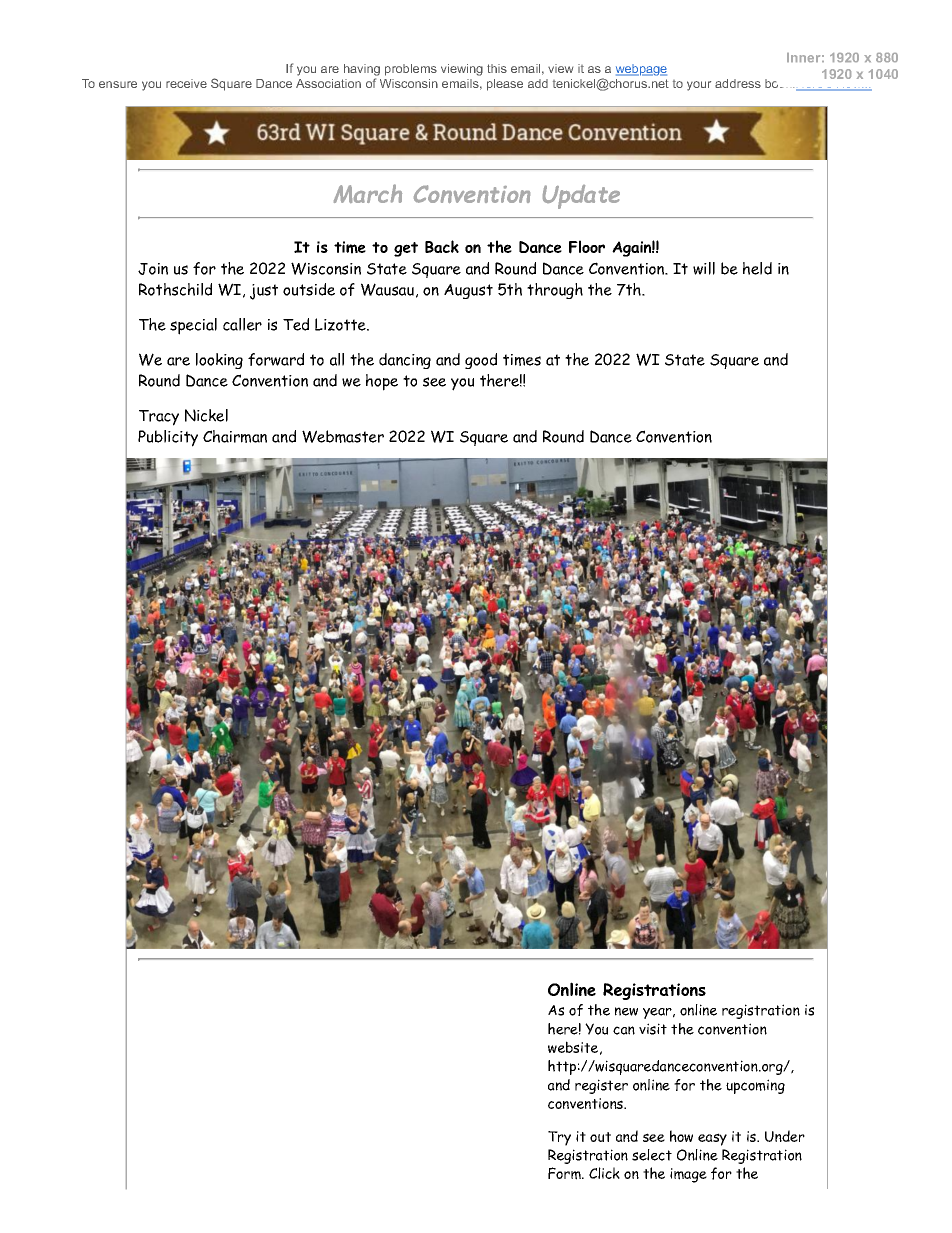  I want to click on Form, so click(565, 1173).
